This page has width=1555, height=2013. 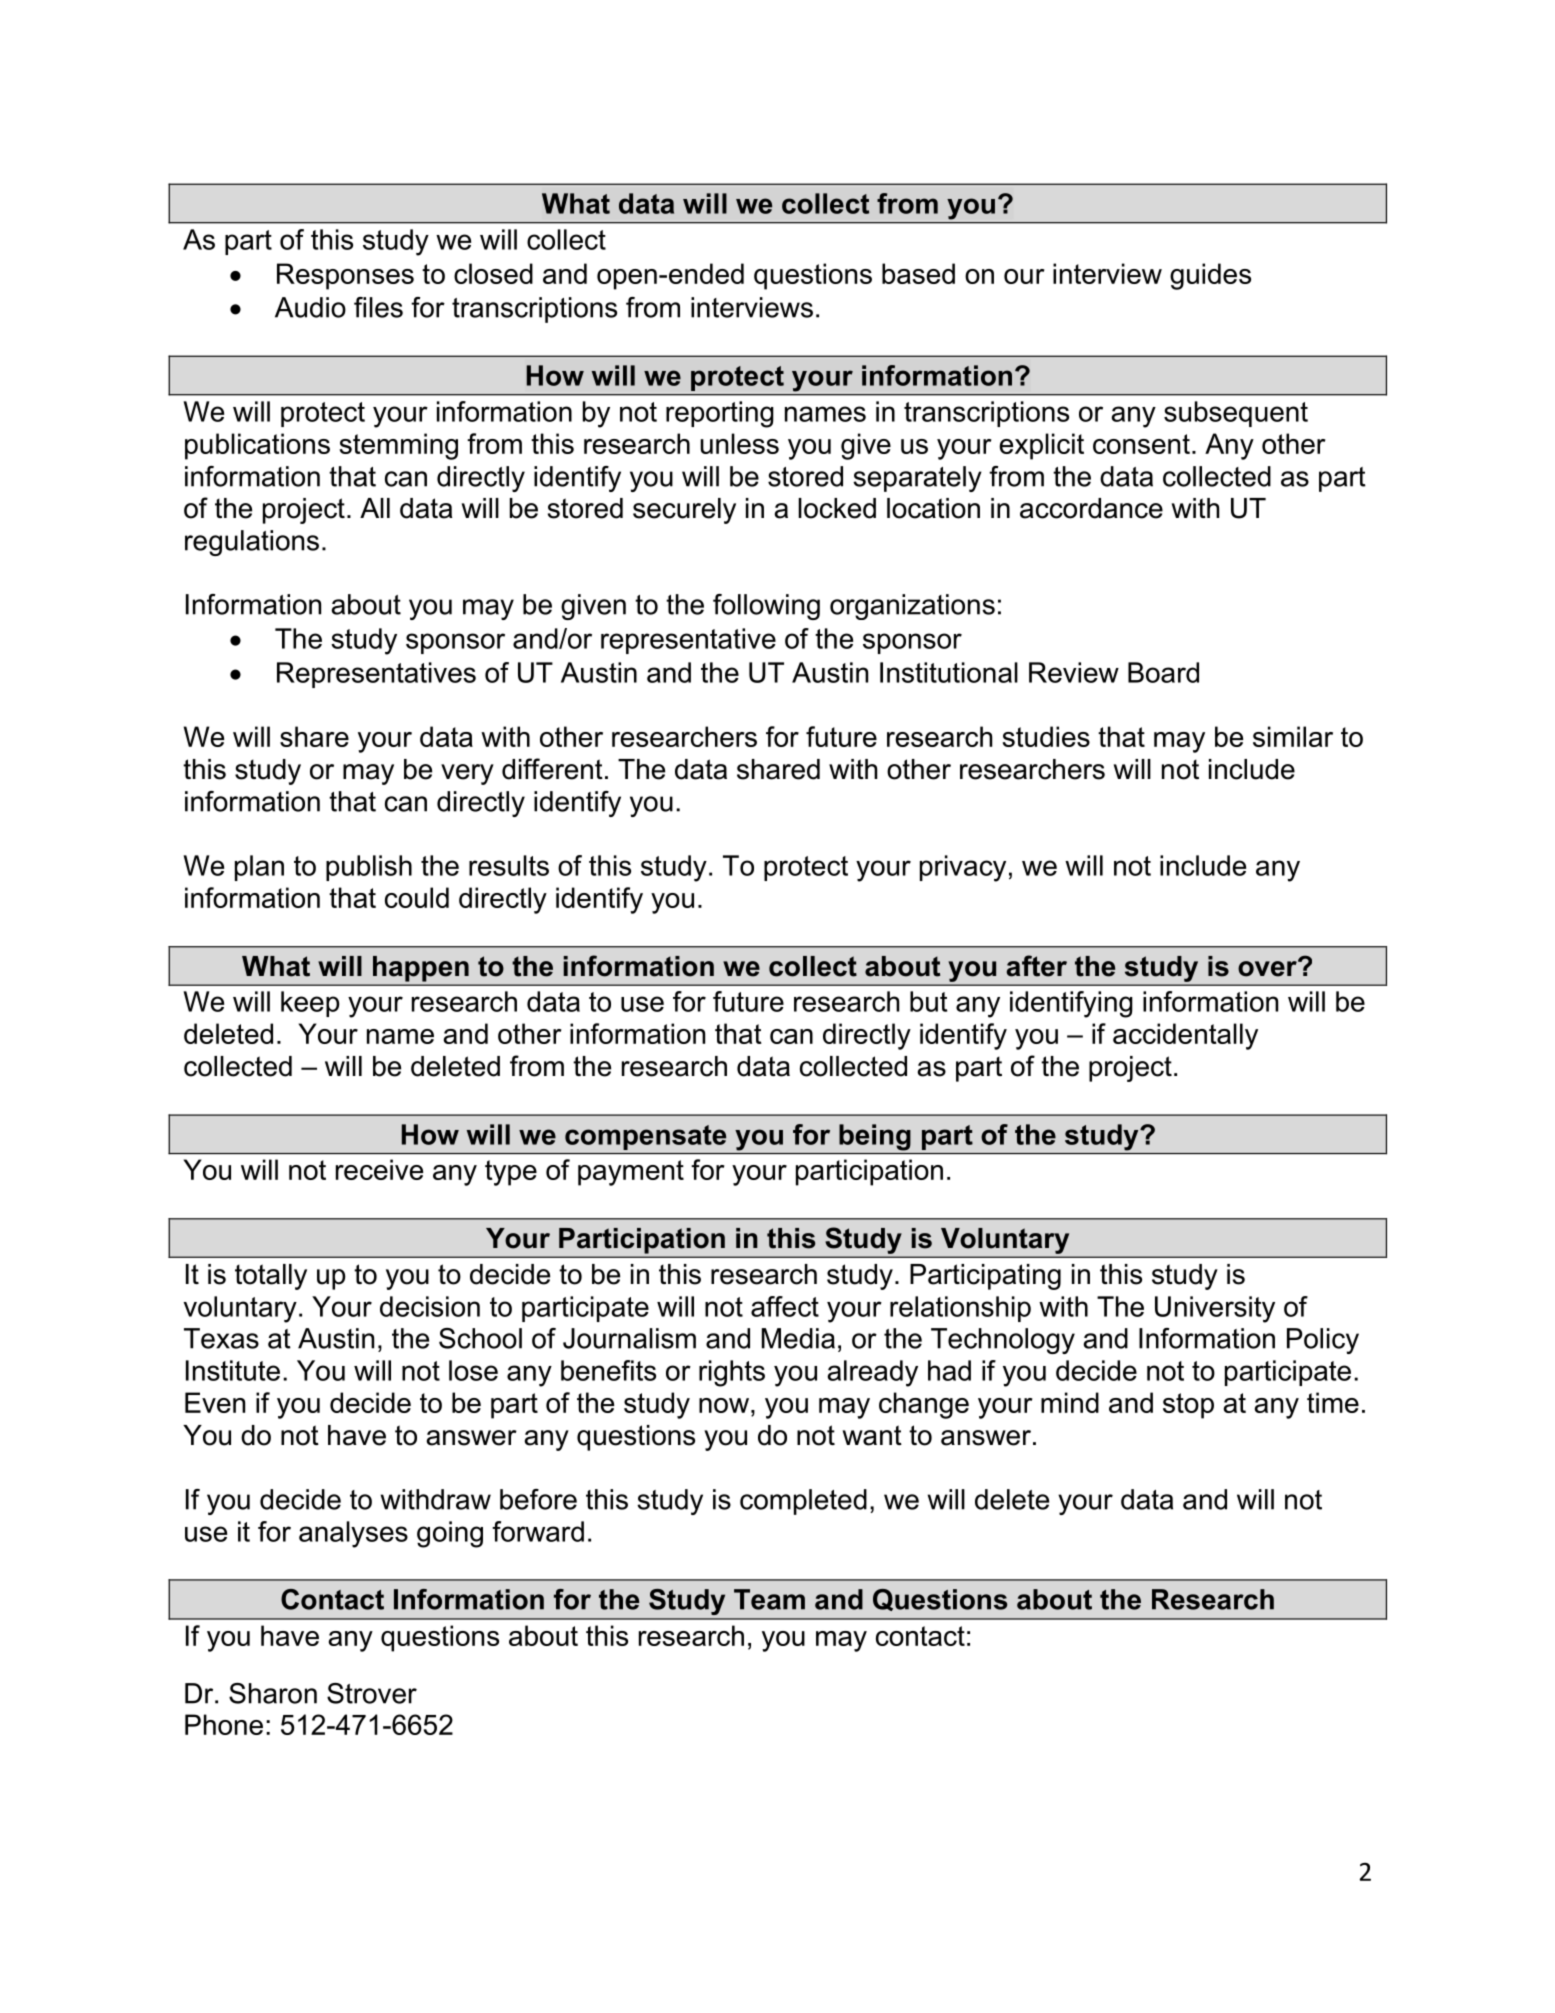 I want to click on files, so click(x=378, y=307).
